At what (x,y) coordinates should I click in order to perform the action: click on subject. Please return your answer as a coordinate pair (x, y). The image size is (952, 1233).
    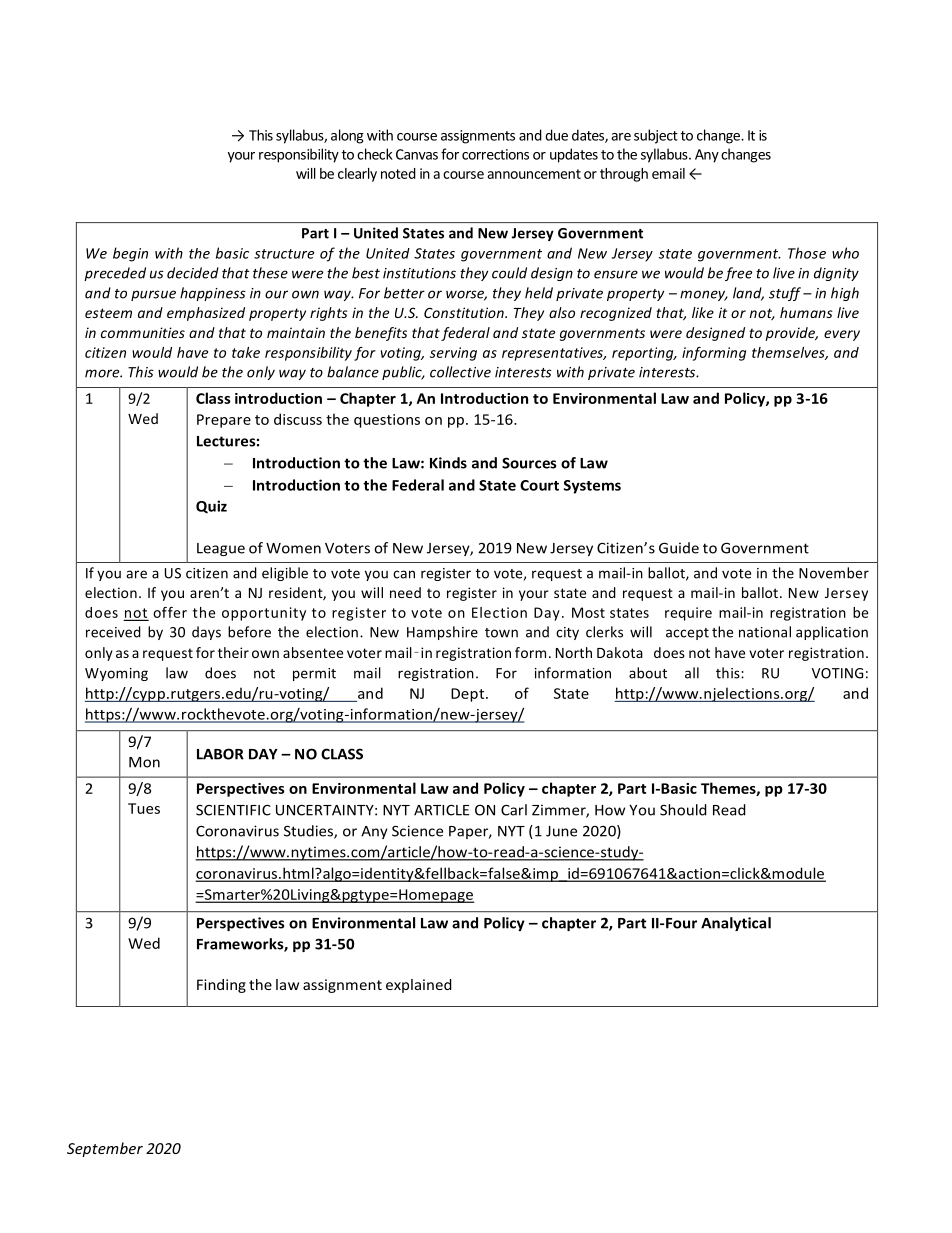
    Looking at the image, I should click on (656, 136).
